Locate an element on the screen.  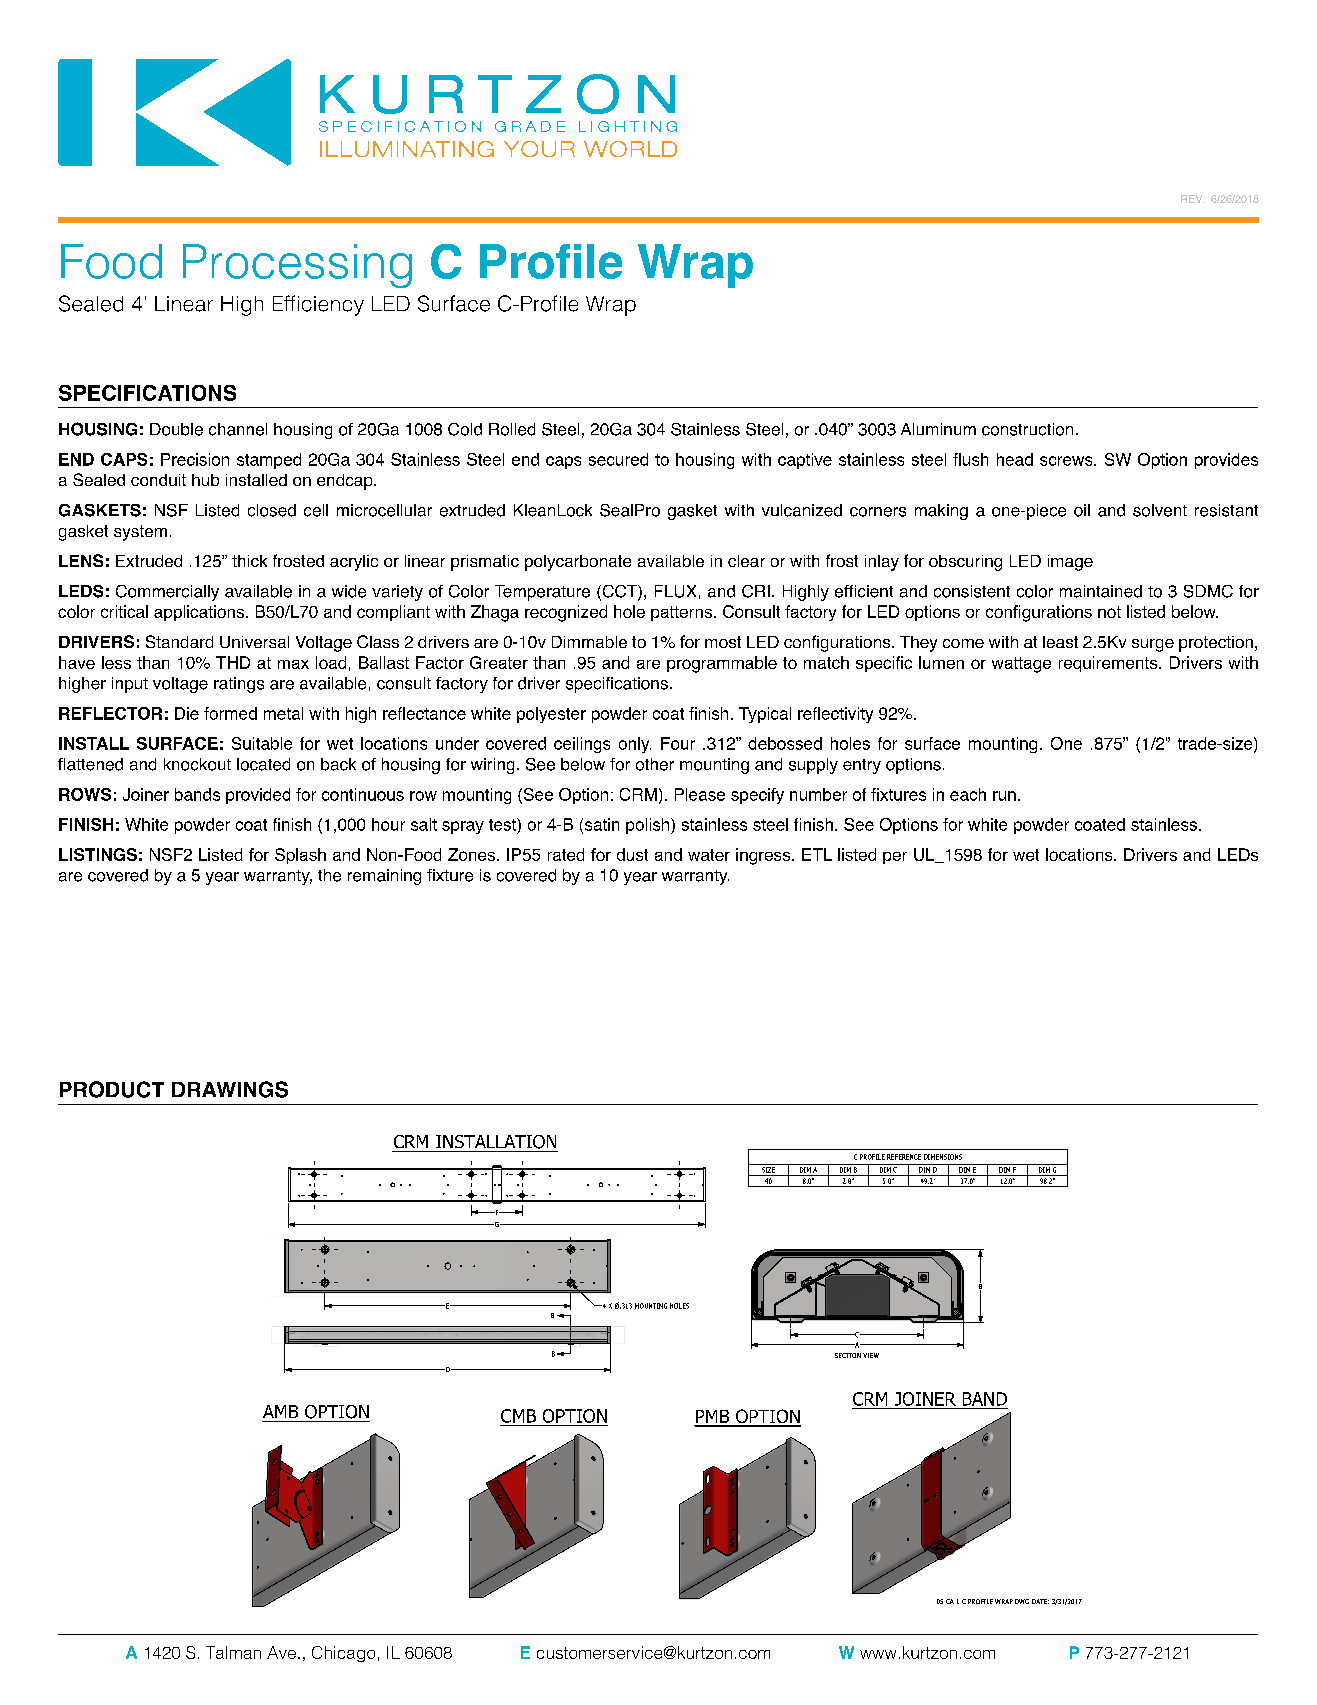
REV is located at coordinates (1192, 199).
